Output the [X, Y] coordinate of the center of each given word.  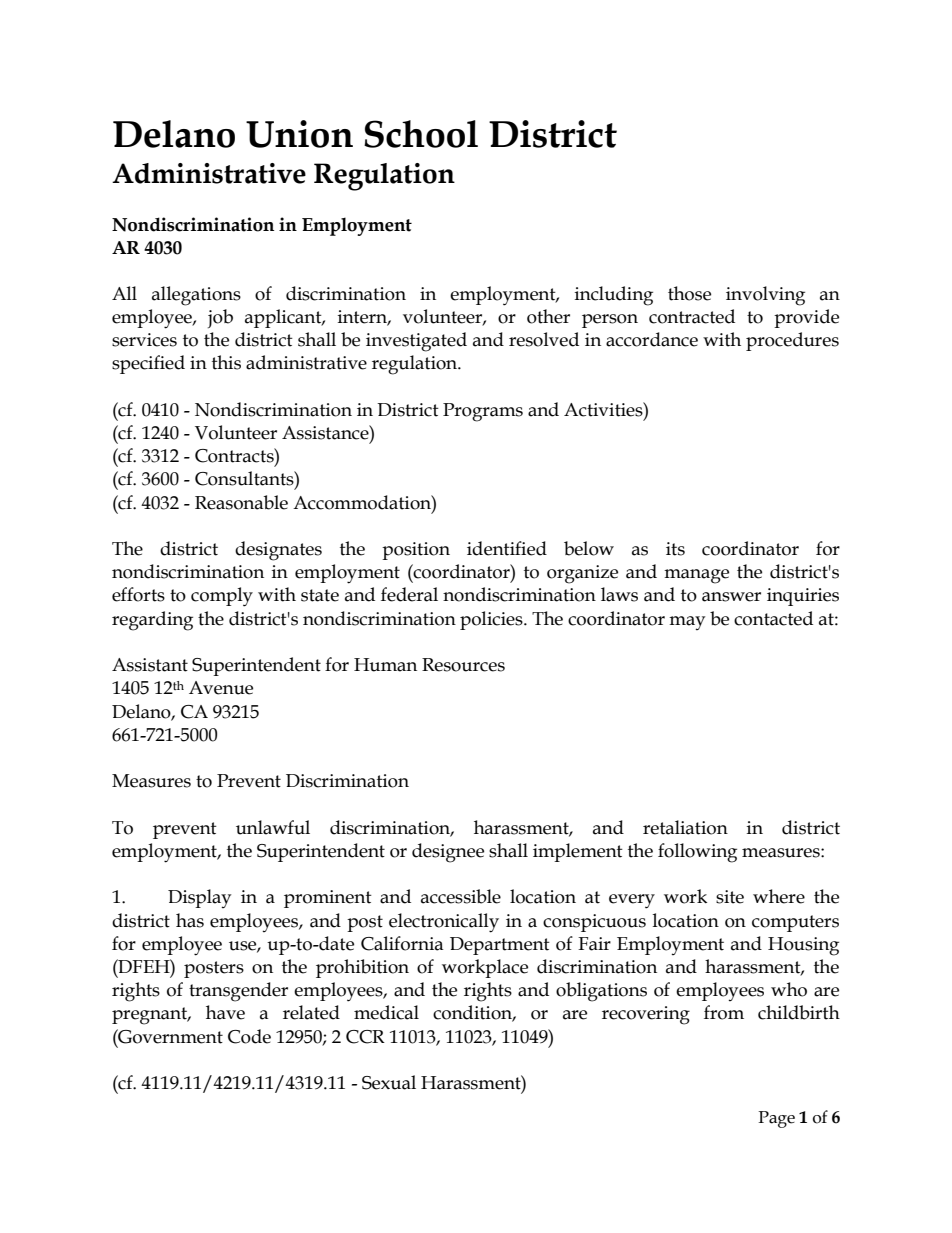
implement [578, 852]
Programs [483, 412]
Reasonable [241, 502]
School [421, 134]
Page [776, 1119]
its [675, 549]
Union [299, 134]
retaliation [685, 827]
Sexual [389, 1082]
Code [249, 1036]
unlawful [273, 827]
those [689, 293]
